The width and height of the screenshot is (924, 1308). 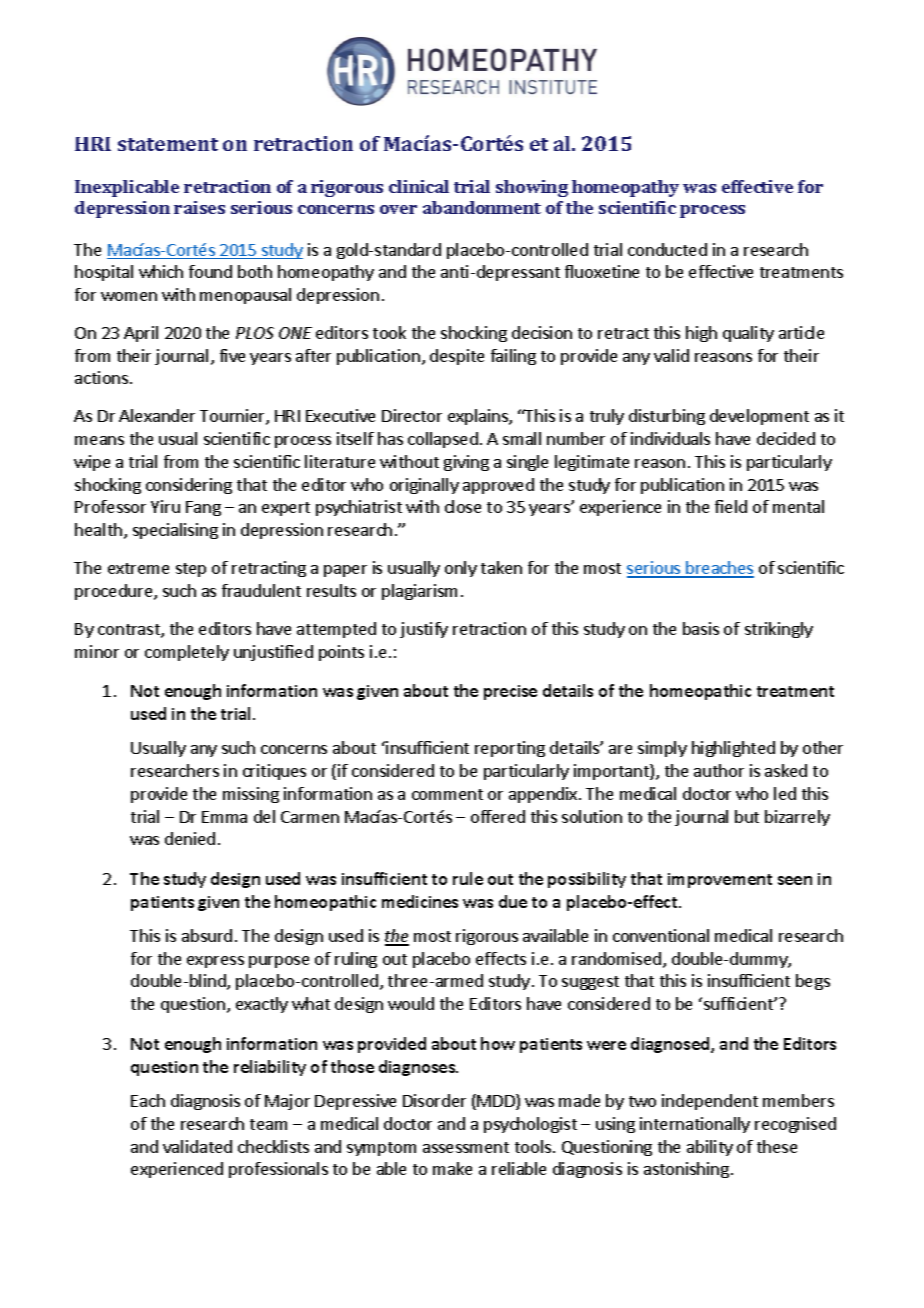 What do you see at coordinates (701, 628) in the screenshot?
I see `basis` at bounding box center [701, 628].
